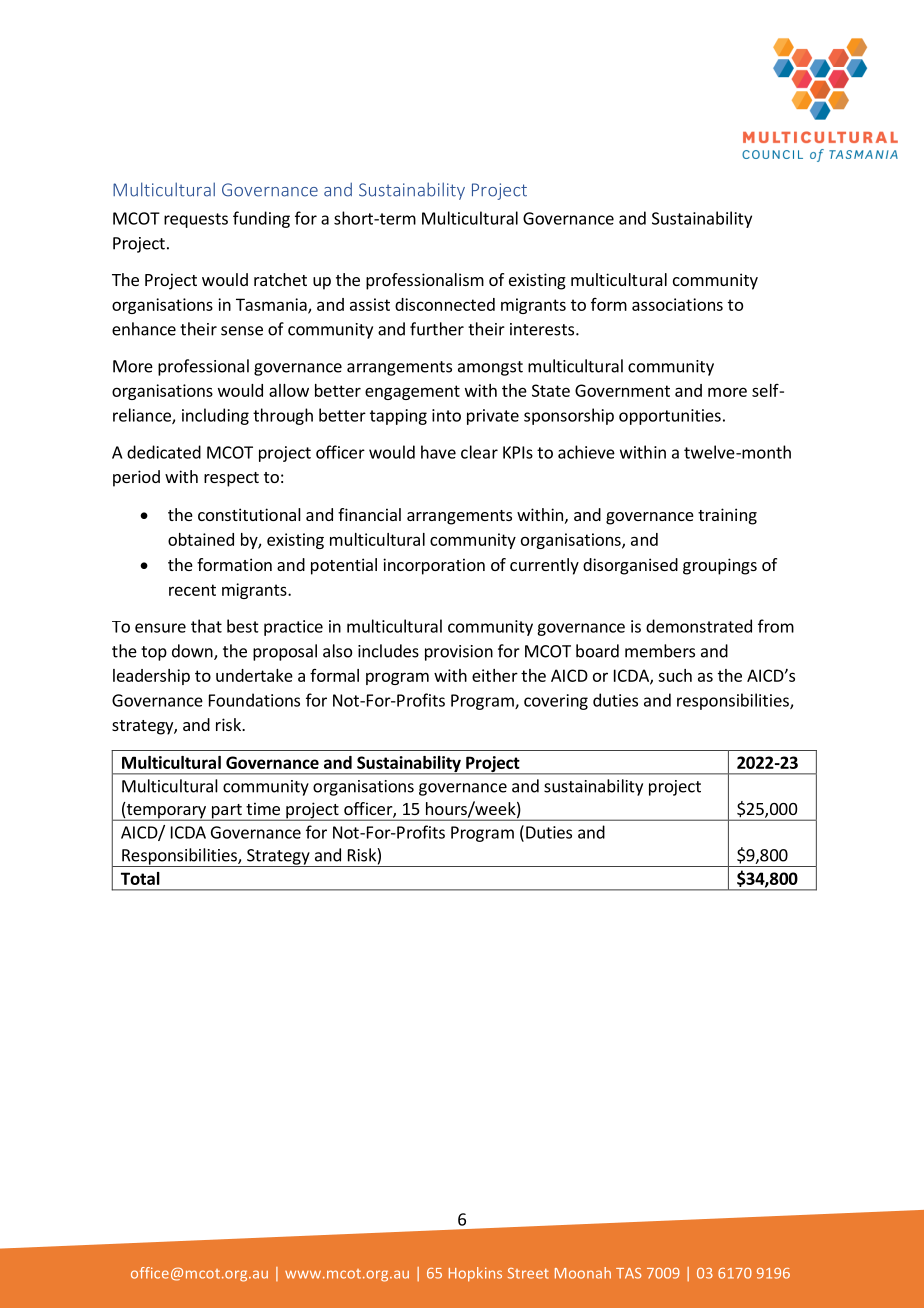 Image resolution: width=924 pixels, height=1308 pixels. What do you see at coordinates (528, 1273) in the screenshot?
I see `Street` at bounding box center [528, 1273].
